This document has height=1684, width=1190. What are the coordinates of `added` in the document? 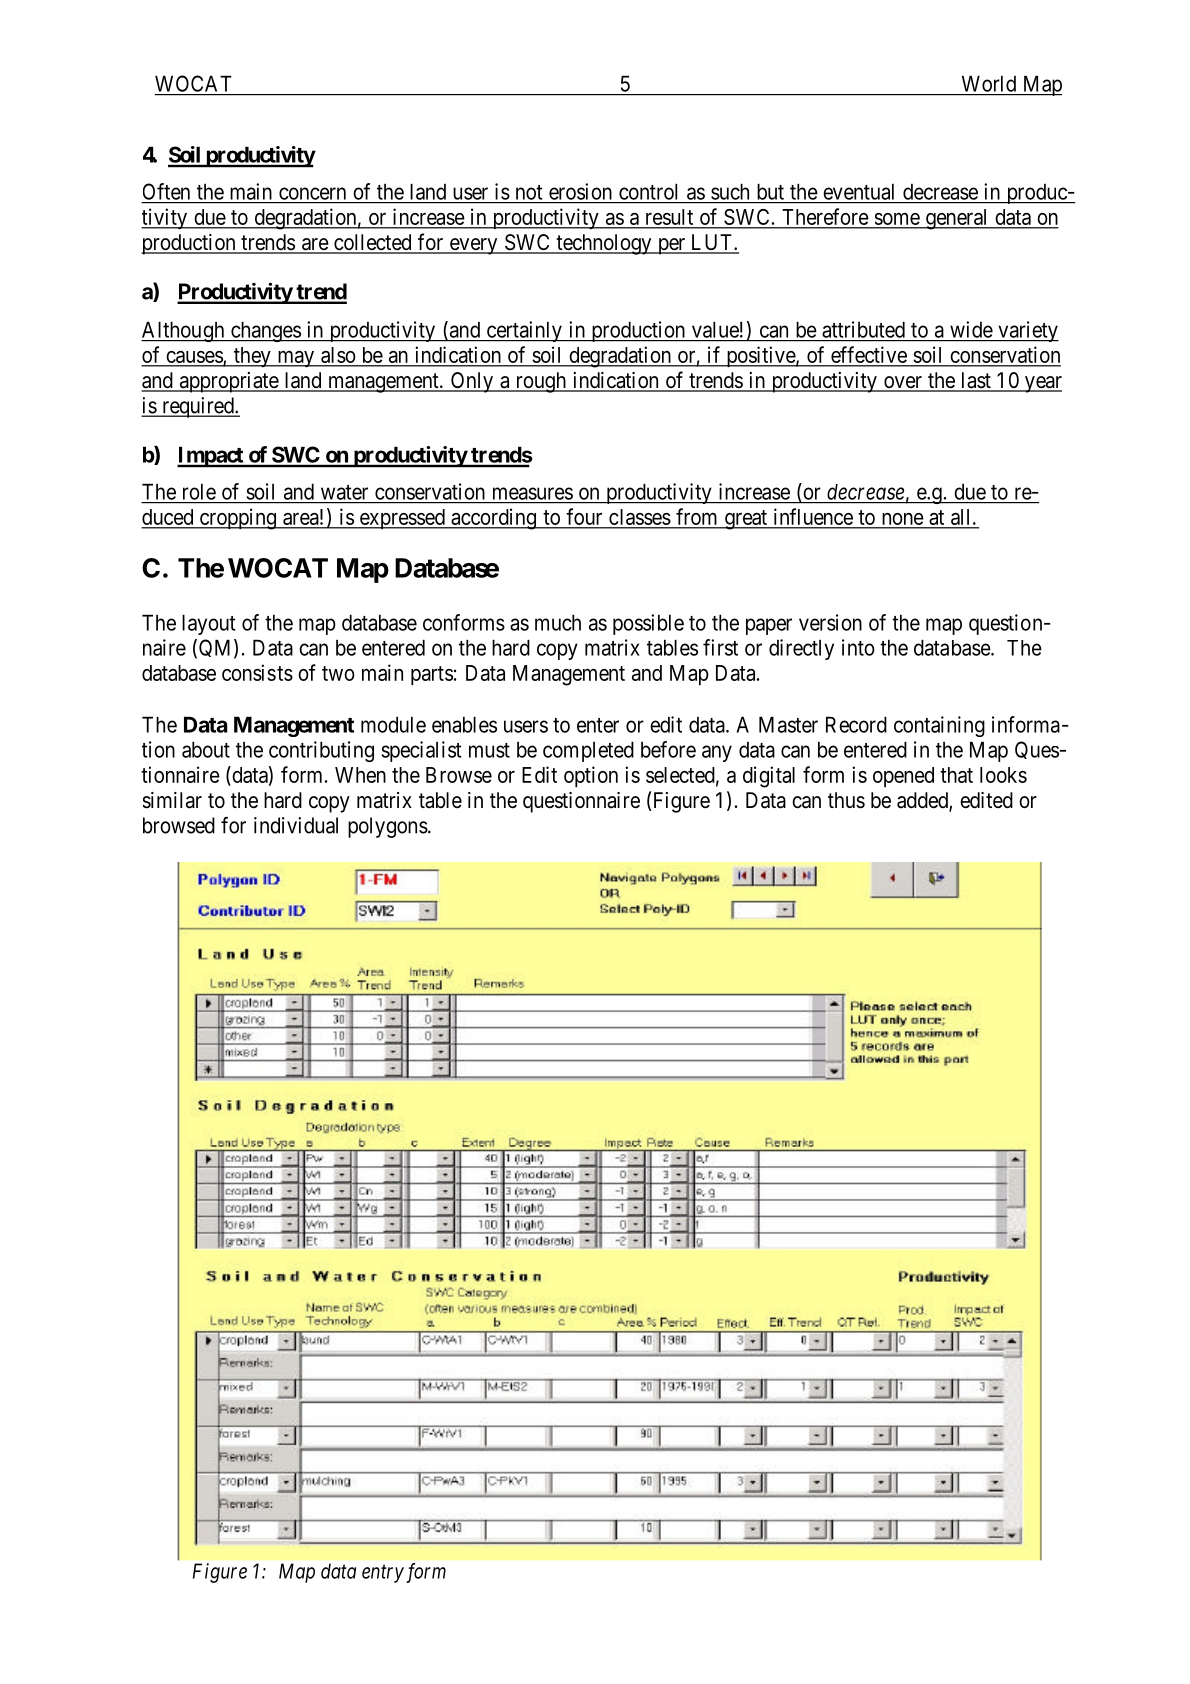 It's located at (923, 801).
